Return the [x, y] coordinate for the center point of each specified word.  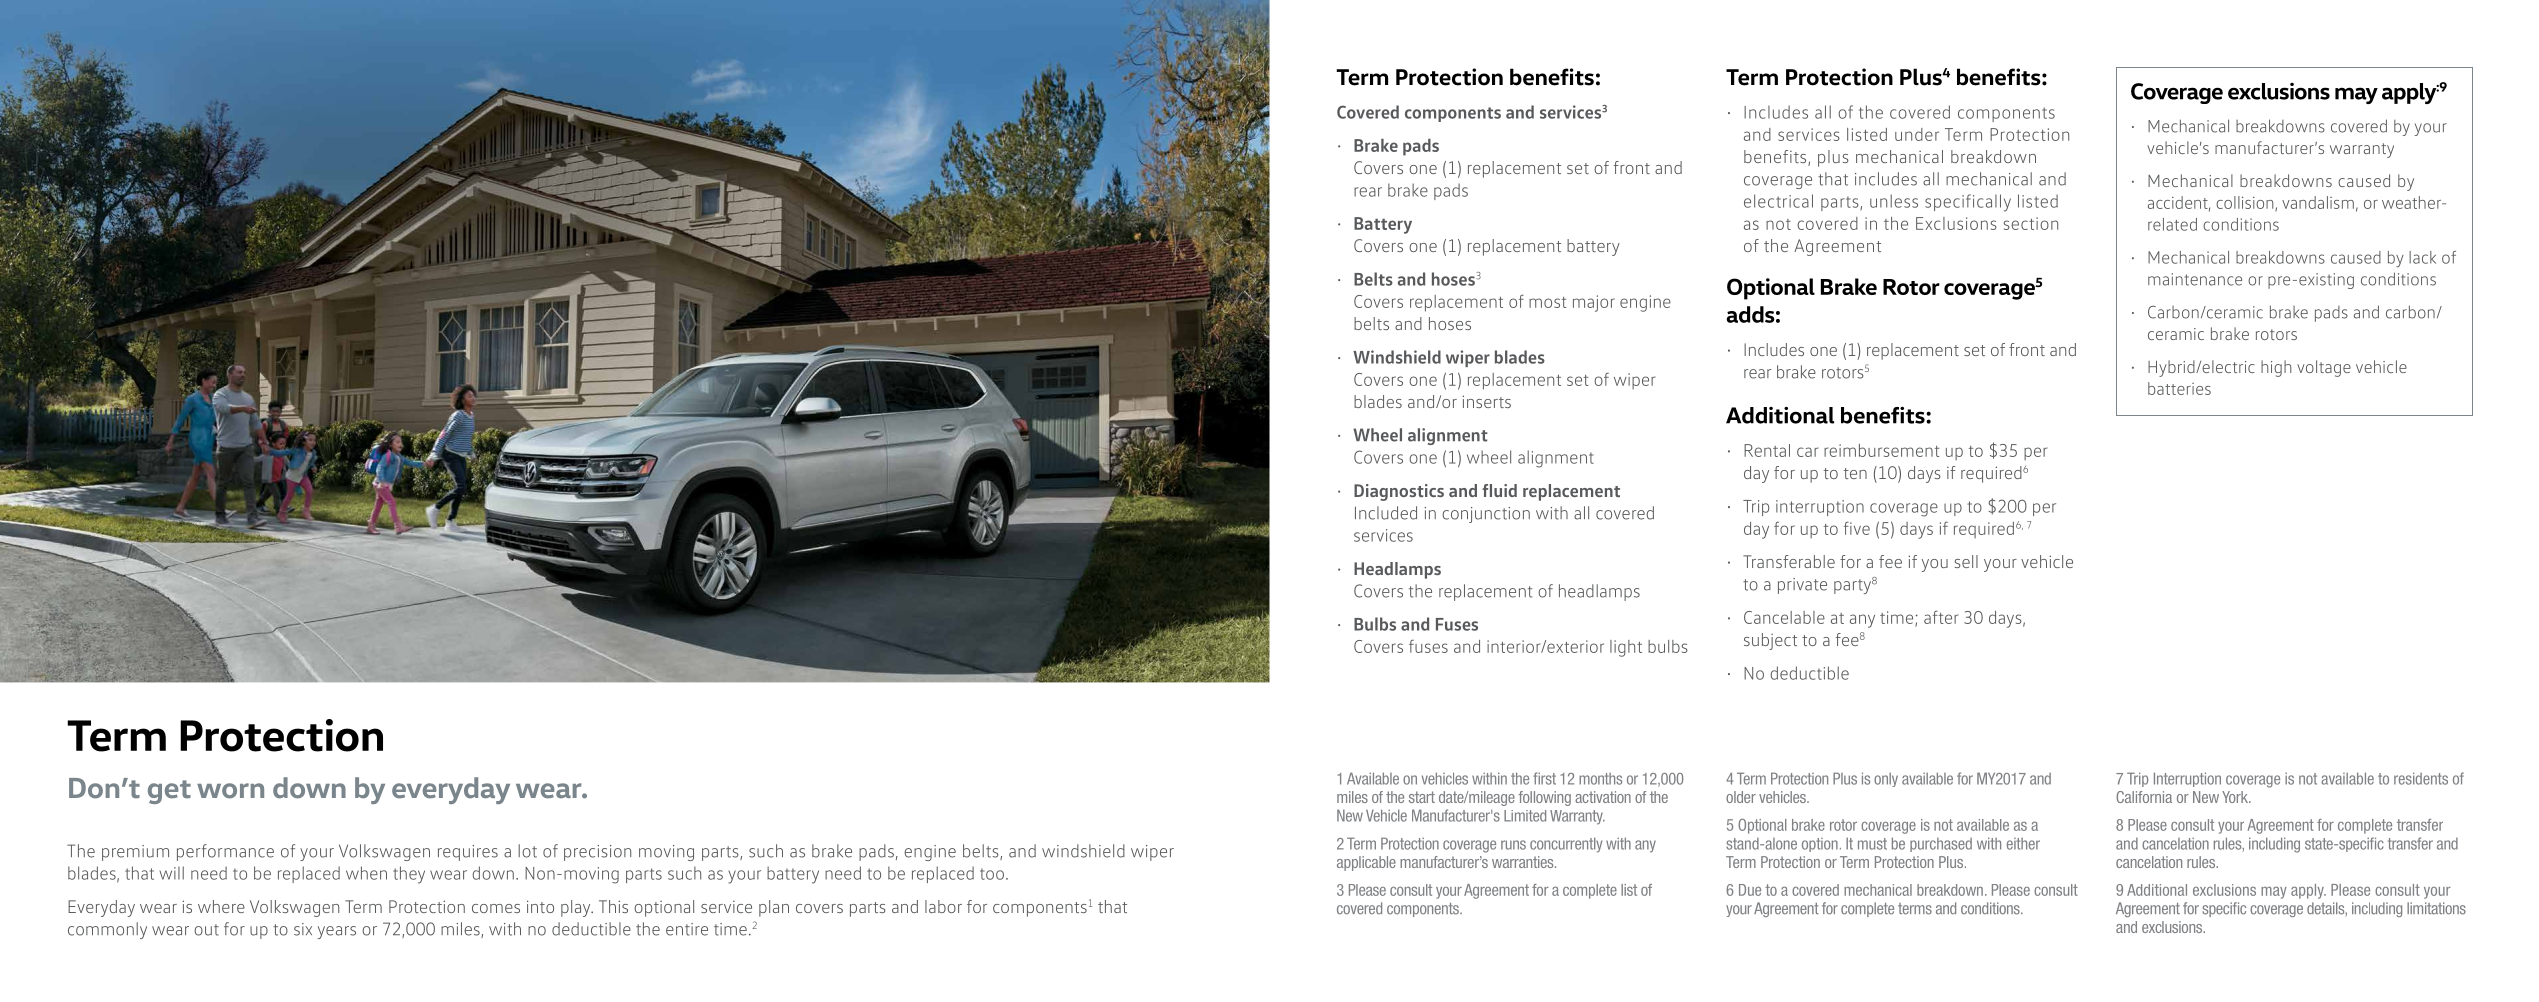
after [1941, 617]
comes [496, 908]
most [1548, 302]
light [1626, 648]
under [1917, 134]
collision [2246, 204]
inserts [1486, 401]
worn [230, 791]
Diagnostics [1399, 492]
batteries [2179, 388]
